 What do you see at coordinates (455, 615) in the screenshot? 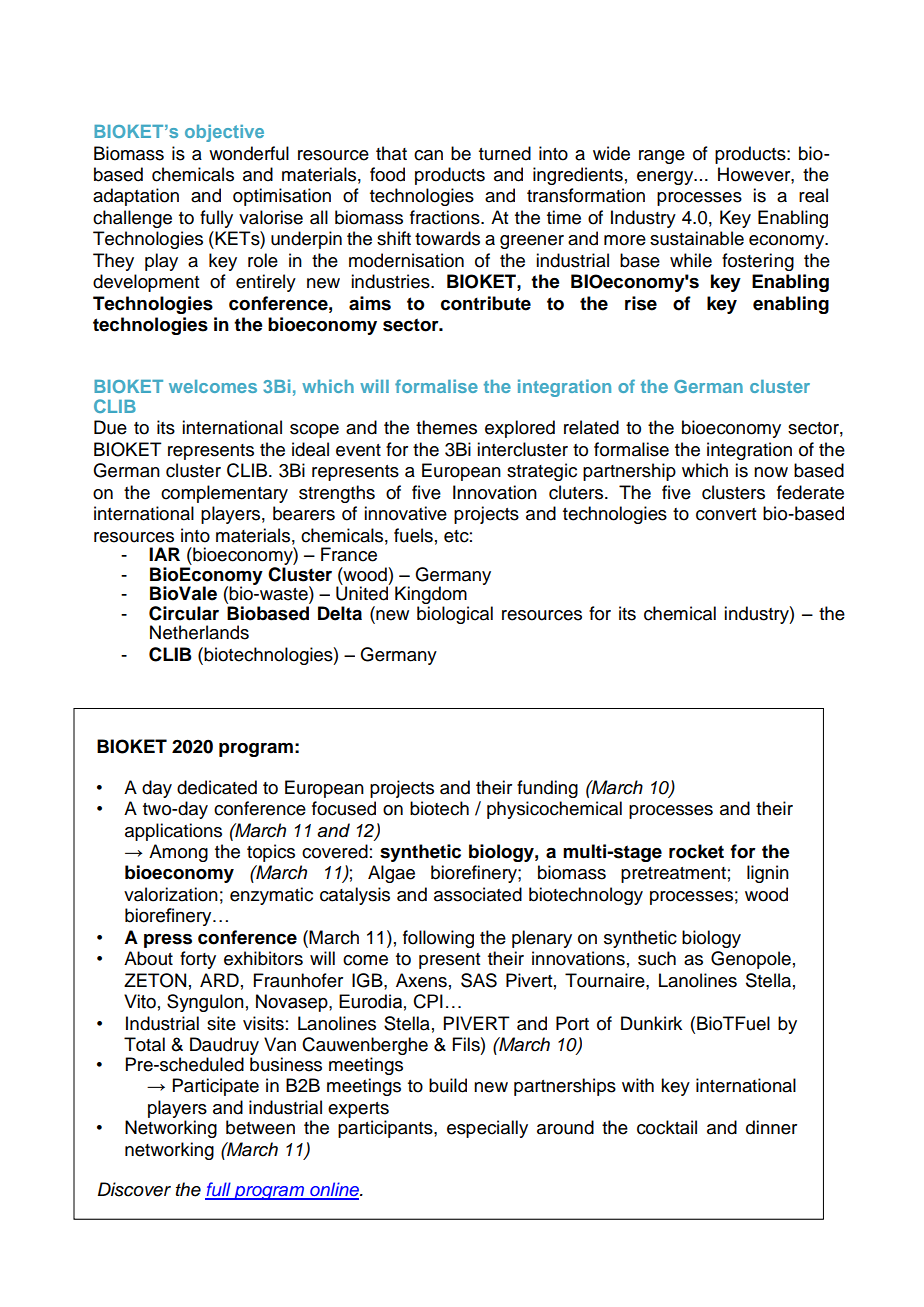
I see `biological` at bounding box center [455, 615].
